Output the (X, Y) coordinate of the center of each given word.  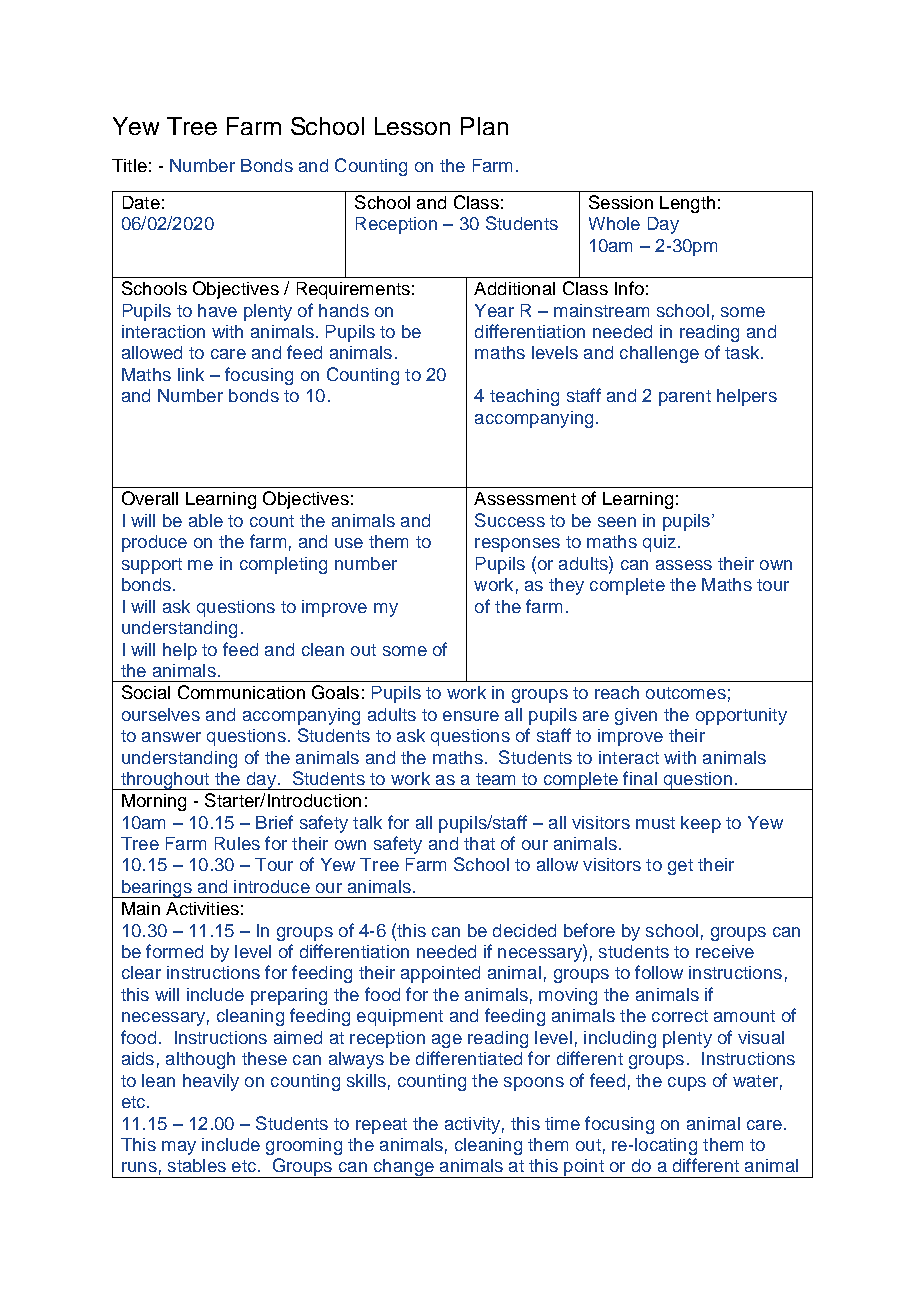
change (403, 1168)
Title (129, 165)
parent (685, 398)
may (179, 1148)
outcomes (686, 693)
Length (687, 204)
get (680, 867)
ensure (471, 716)
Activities (202, 908)
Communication (241, 692)
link (191, 374)
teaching (524, 397)
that (479, 843)
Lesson (412, 126)
